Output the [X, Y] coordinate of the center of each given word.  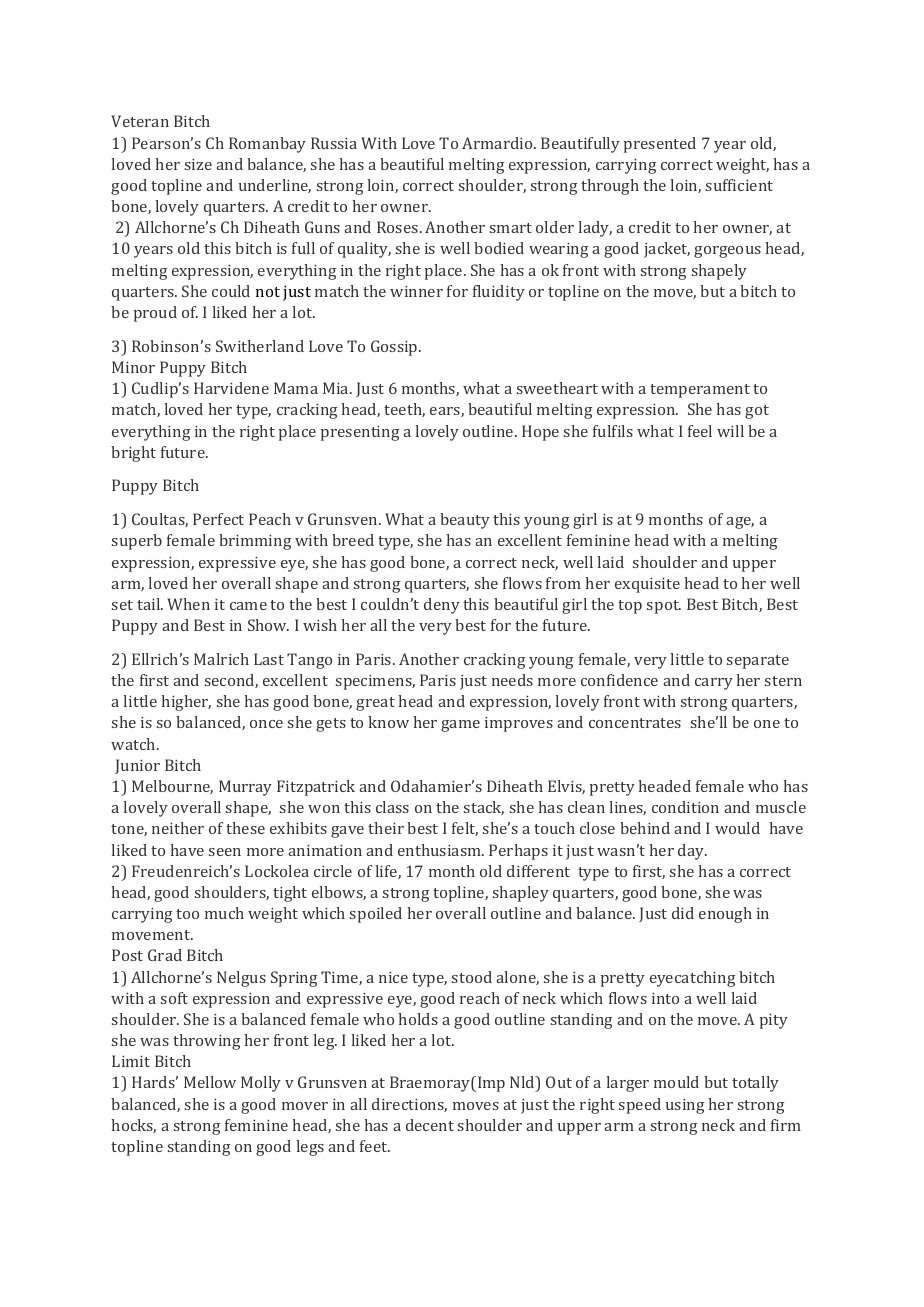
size [198, 164]
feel [700, 431]
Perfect [218, 519]
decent [430, 1125]
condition [685, 807]
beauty [465, 521]
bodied [499, 248]
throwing [206, 1042]
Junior [137, 766]
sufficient [739, 185]
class [392, 807]
